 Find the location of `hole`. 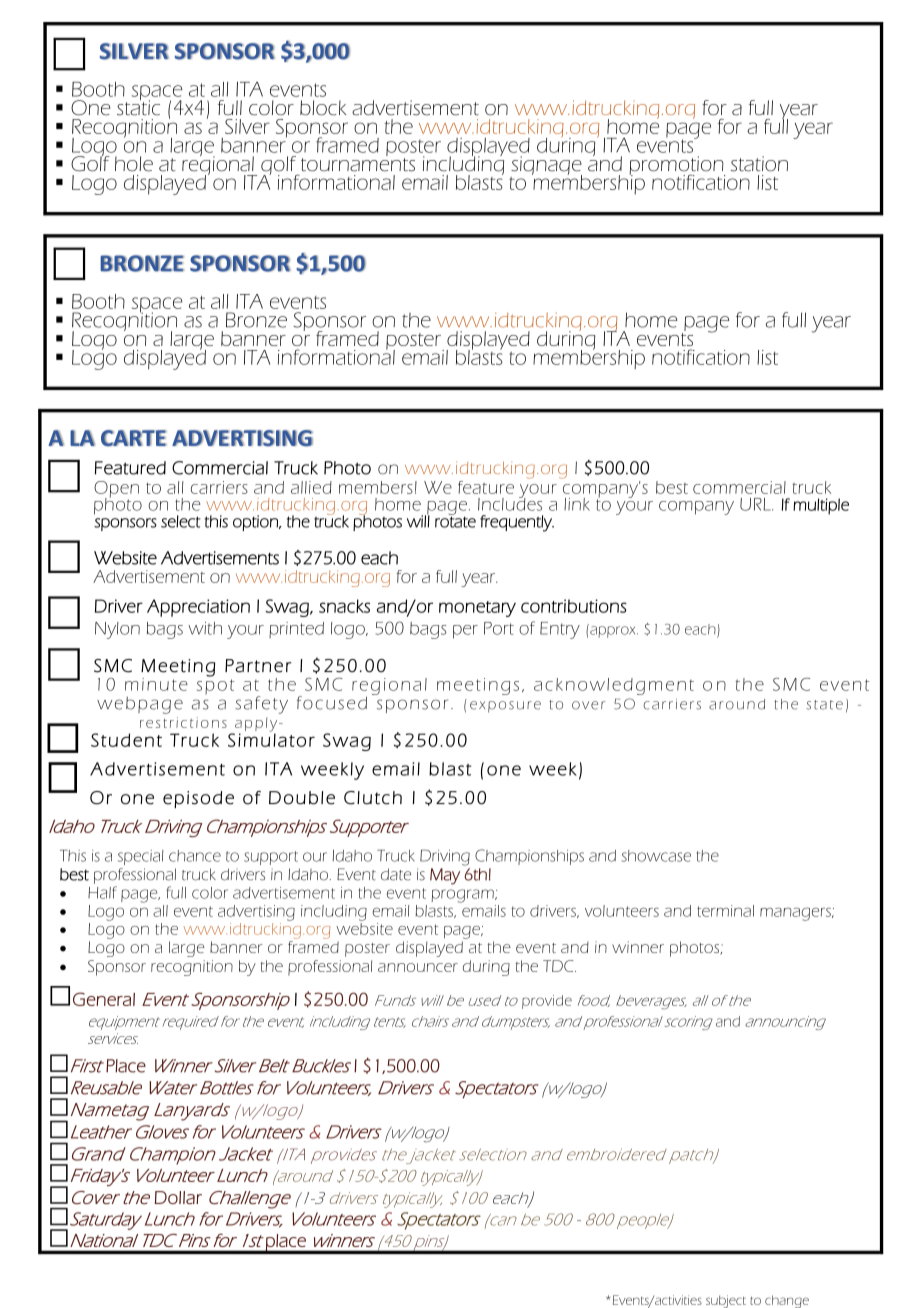

hole is located at coordinates (134, 164).
